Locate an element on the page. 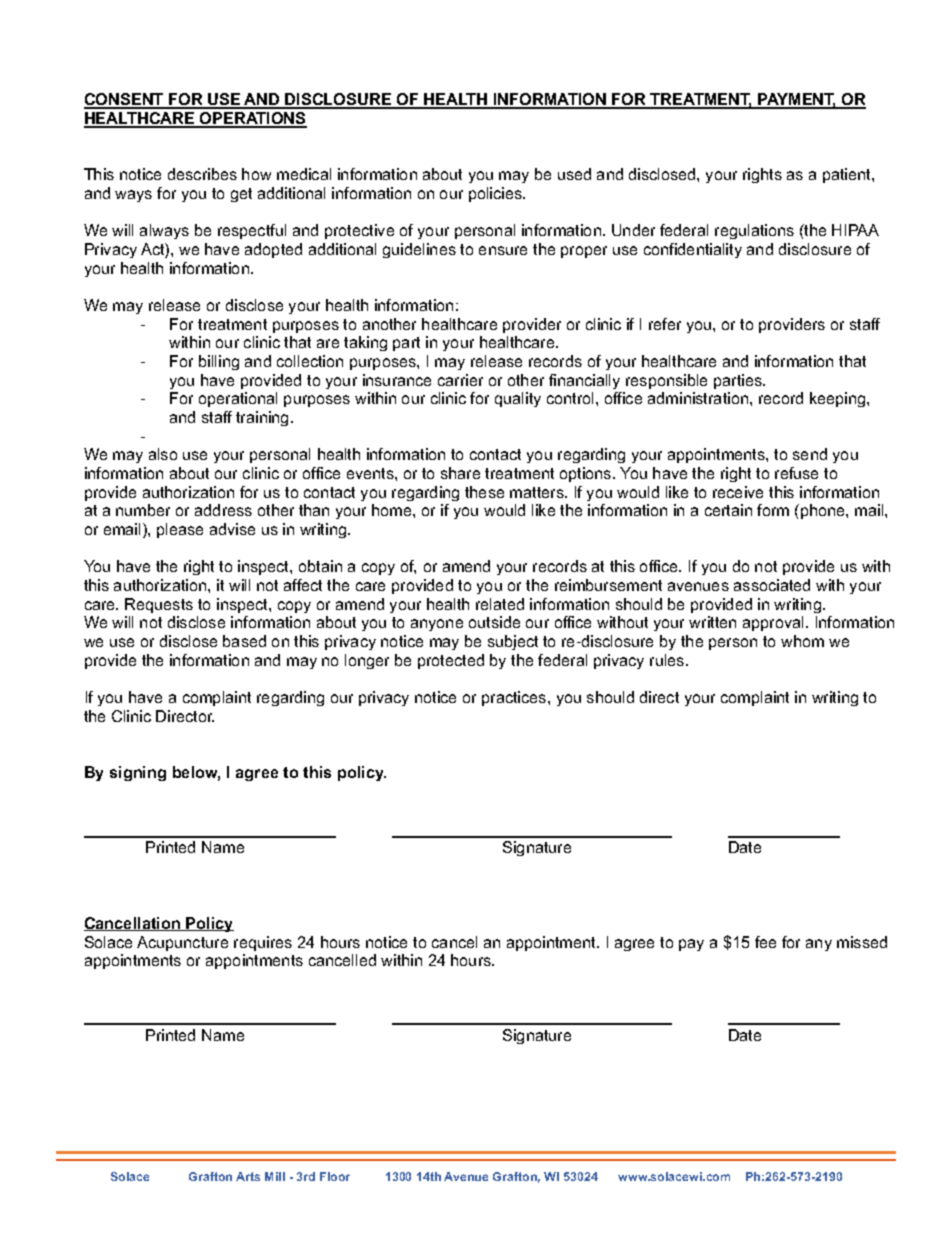  describes is located at coordinates (202, 174).
